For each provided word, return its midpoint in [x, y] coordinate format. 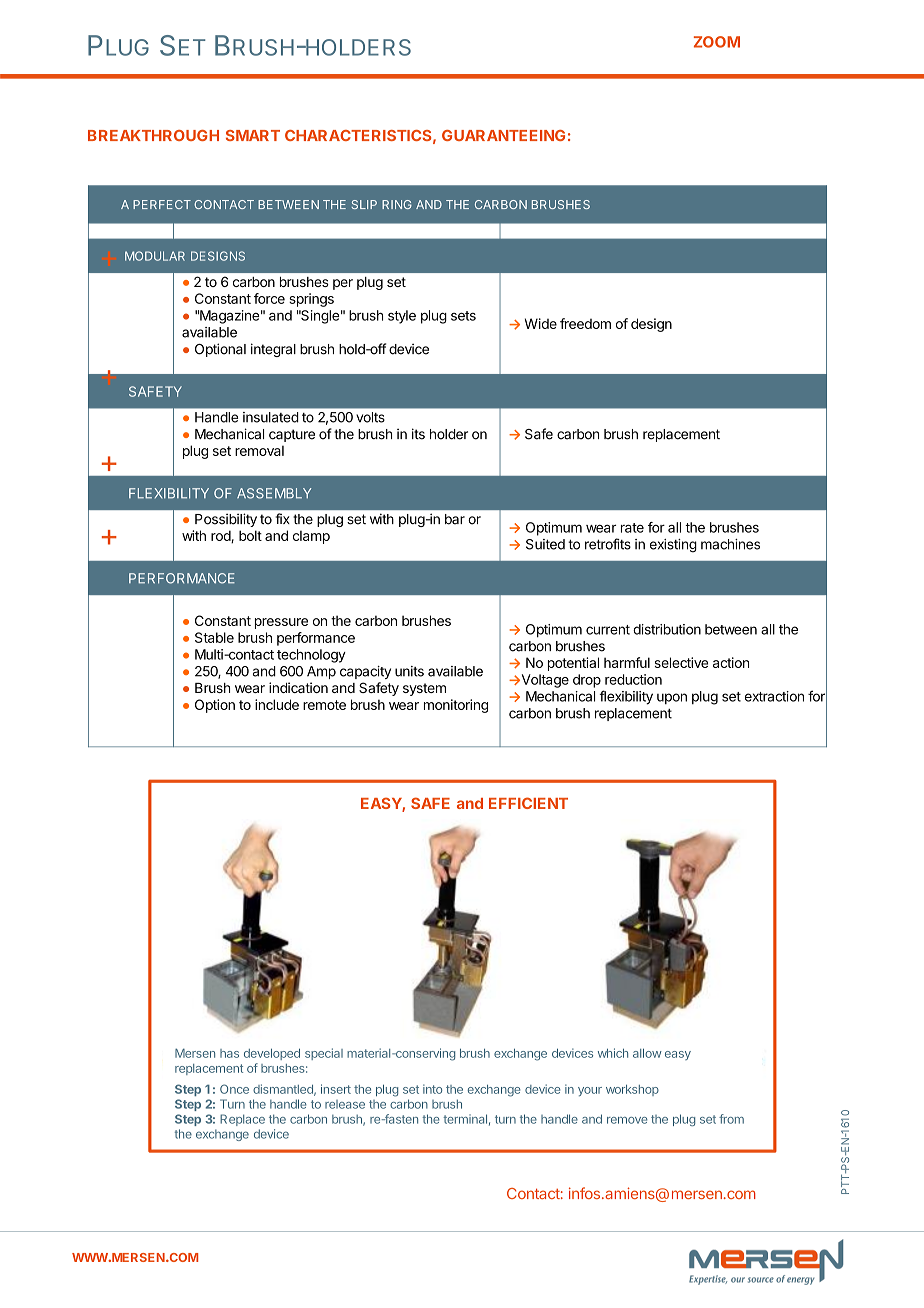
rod [221, 536]
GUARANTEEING [503, 135]
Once [234, 1089]
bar [455, 519]
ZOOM [717, 42]
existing [673, 546]
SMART [253, 135]
